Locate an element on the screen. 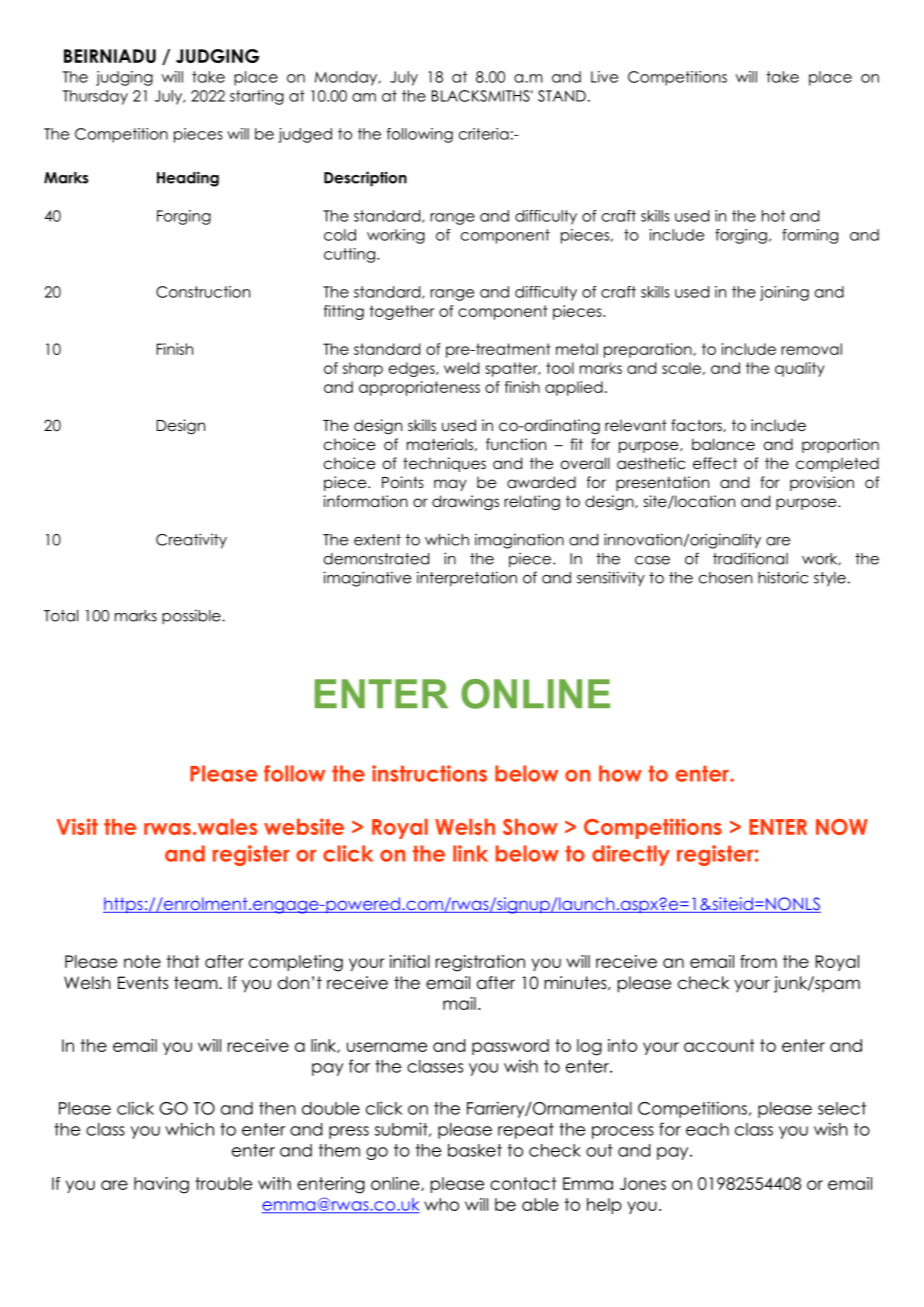 The image size is (924, 1307). having is located at coordinates (161, 1185).
